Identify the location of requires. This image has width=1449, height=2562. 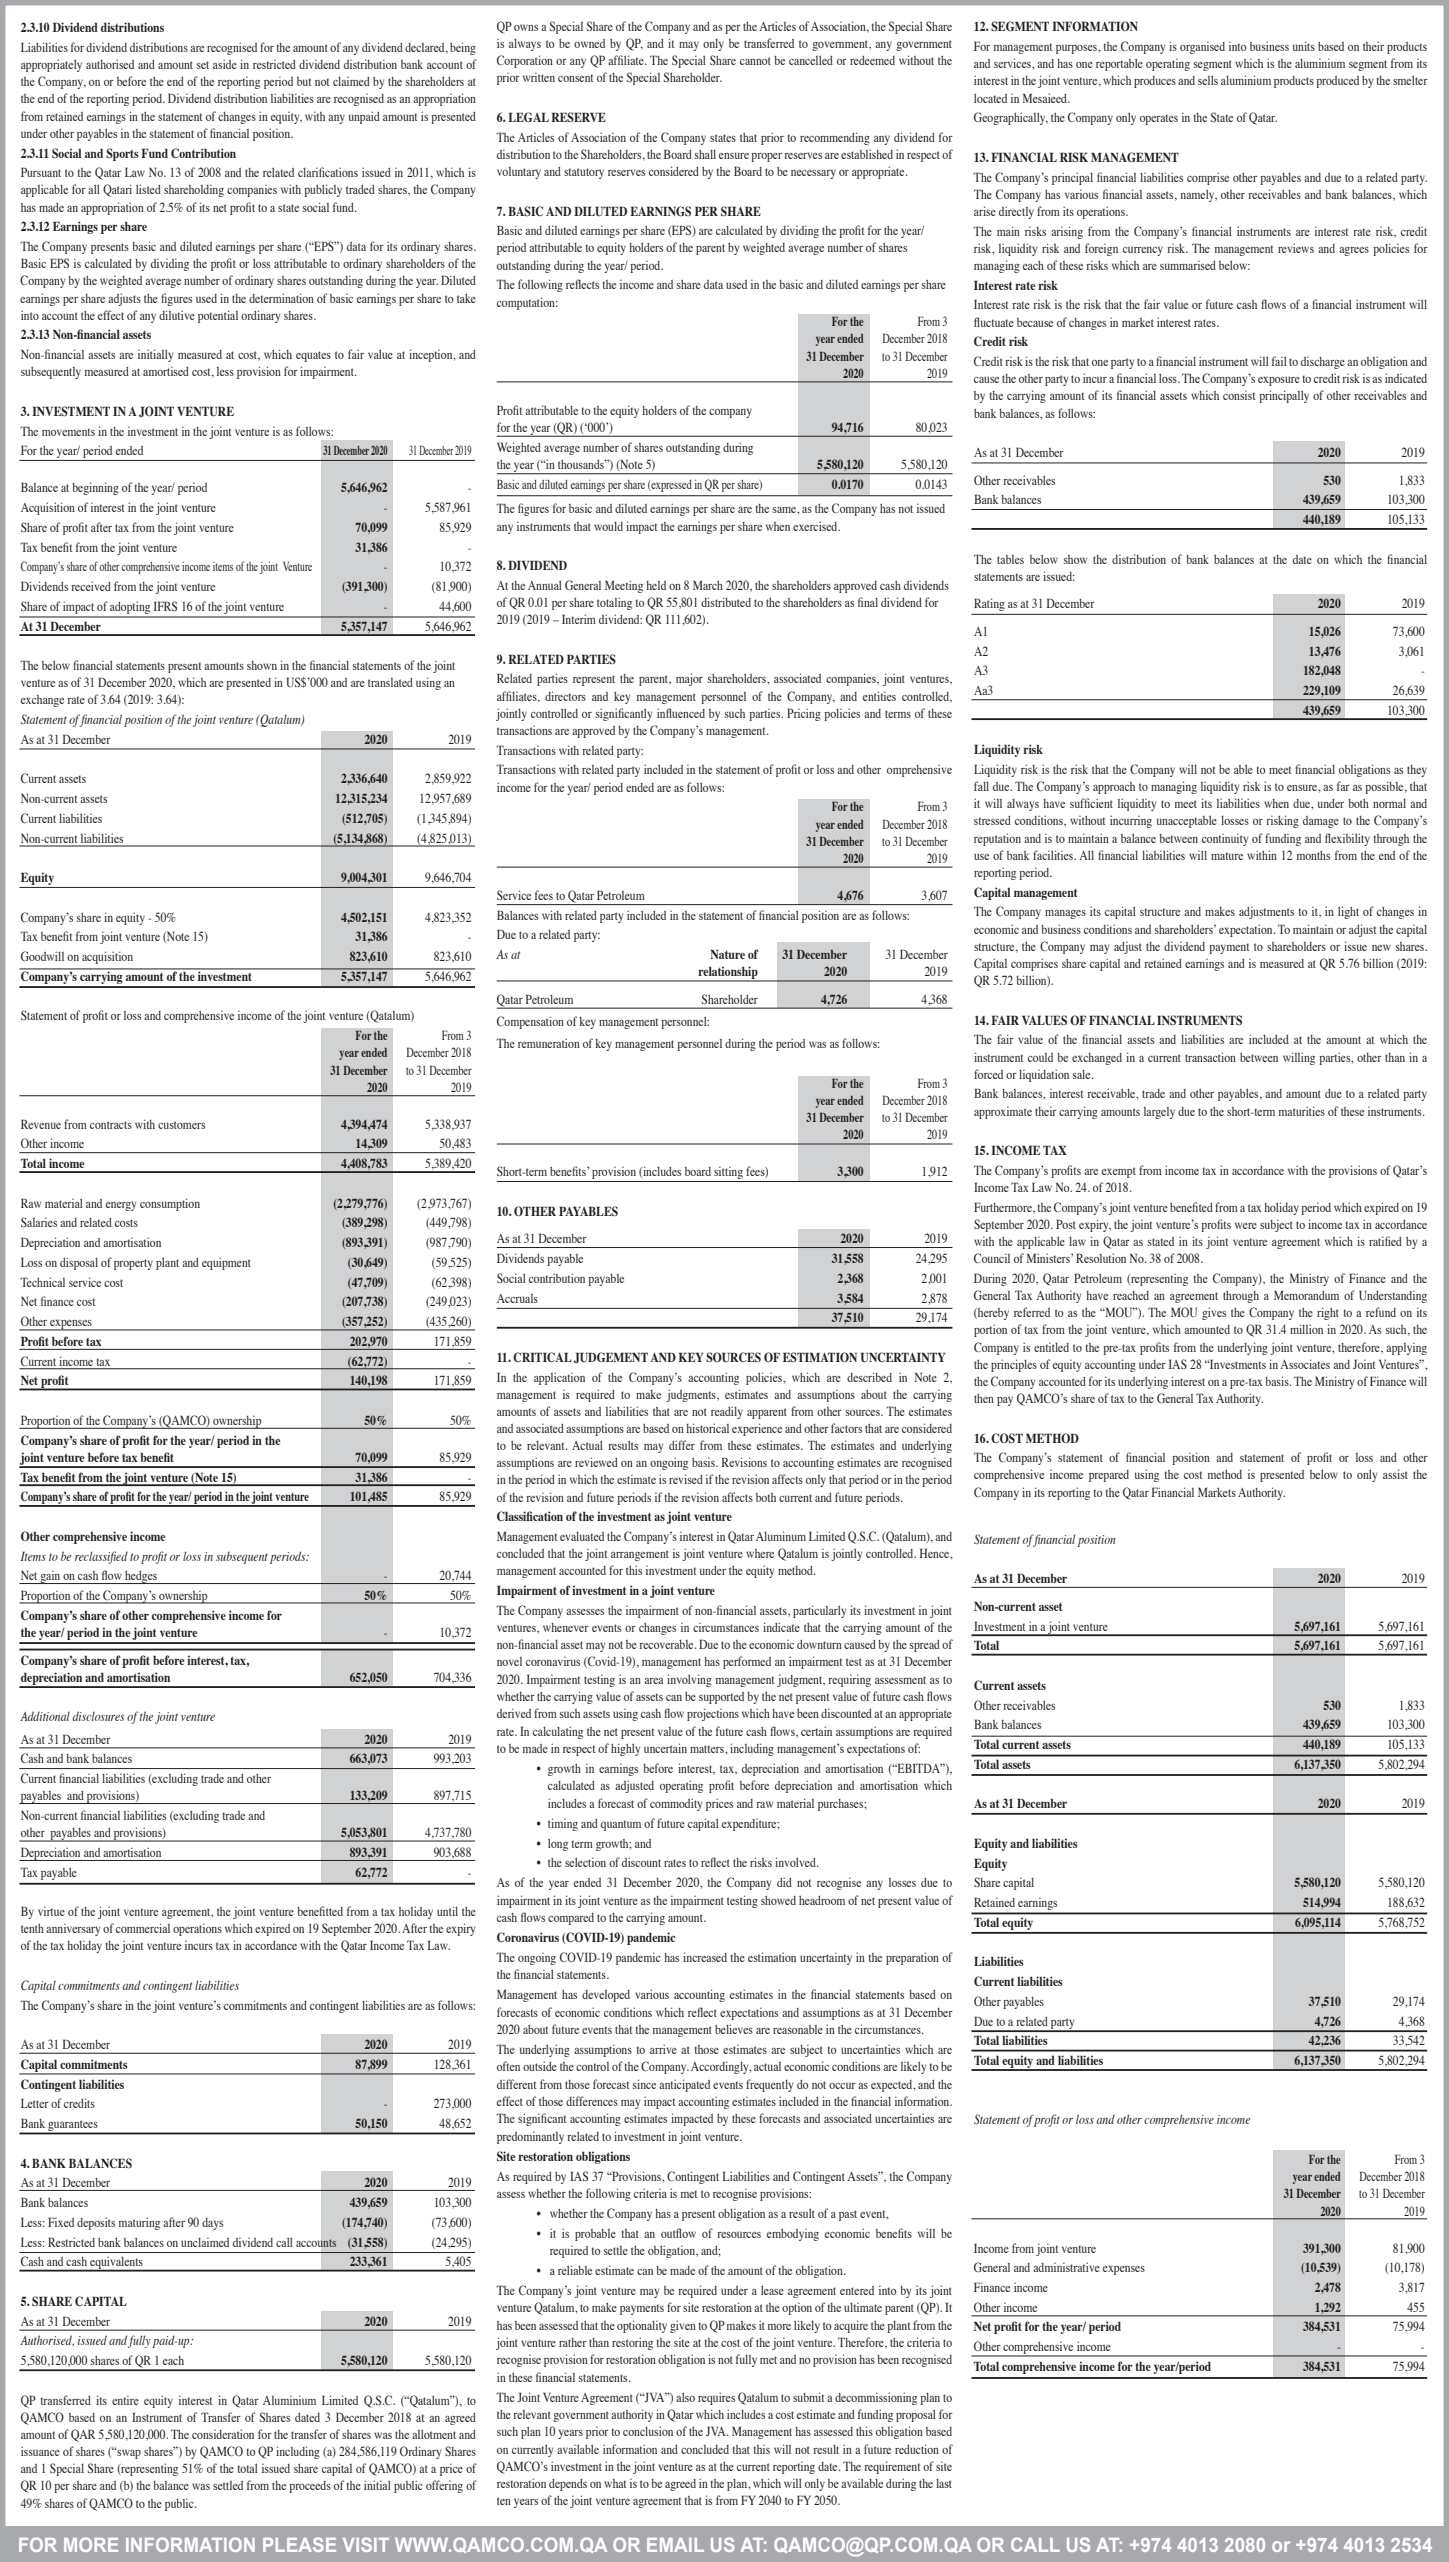
(716, 2398).
